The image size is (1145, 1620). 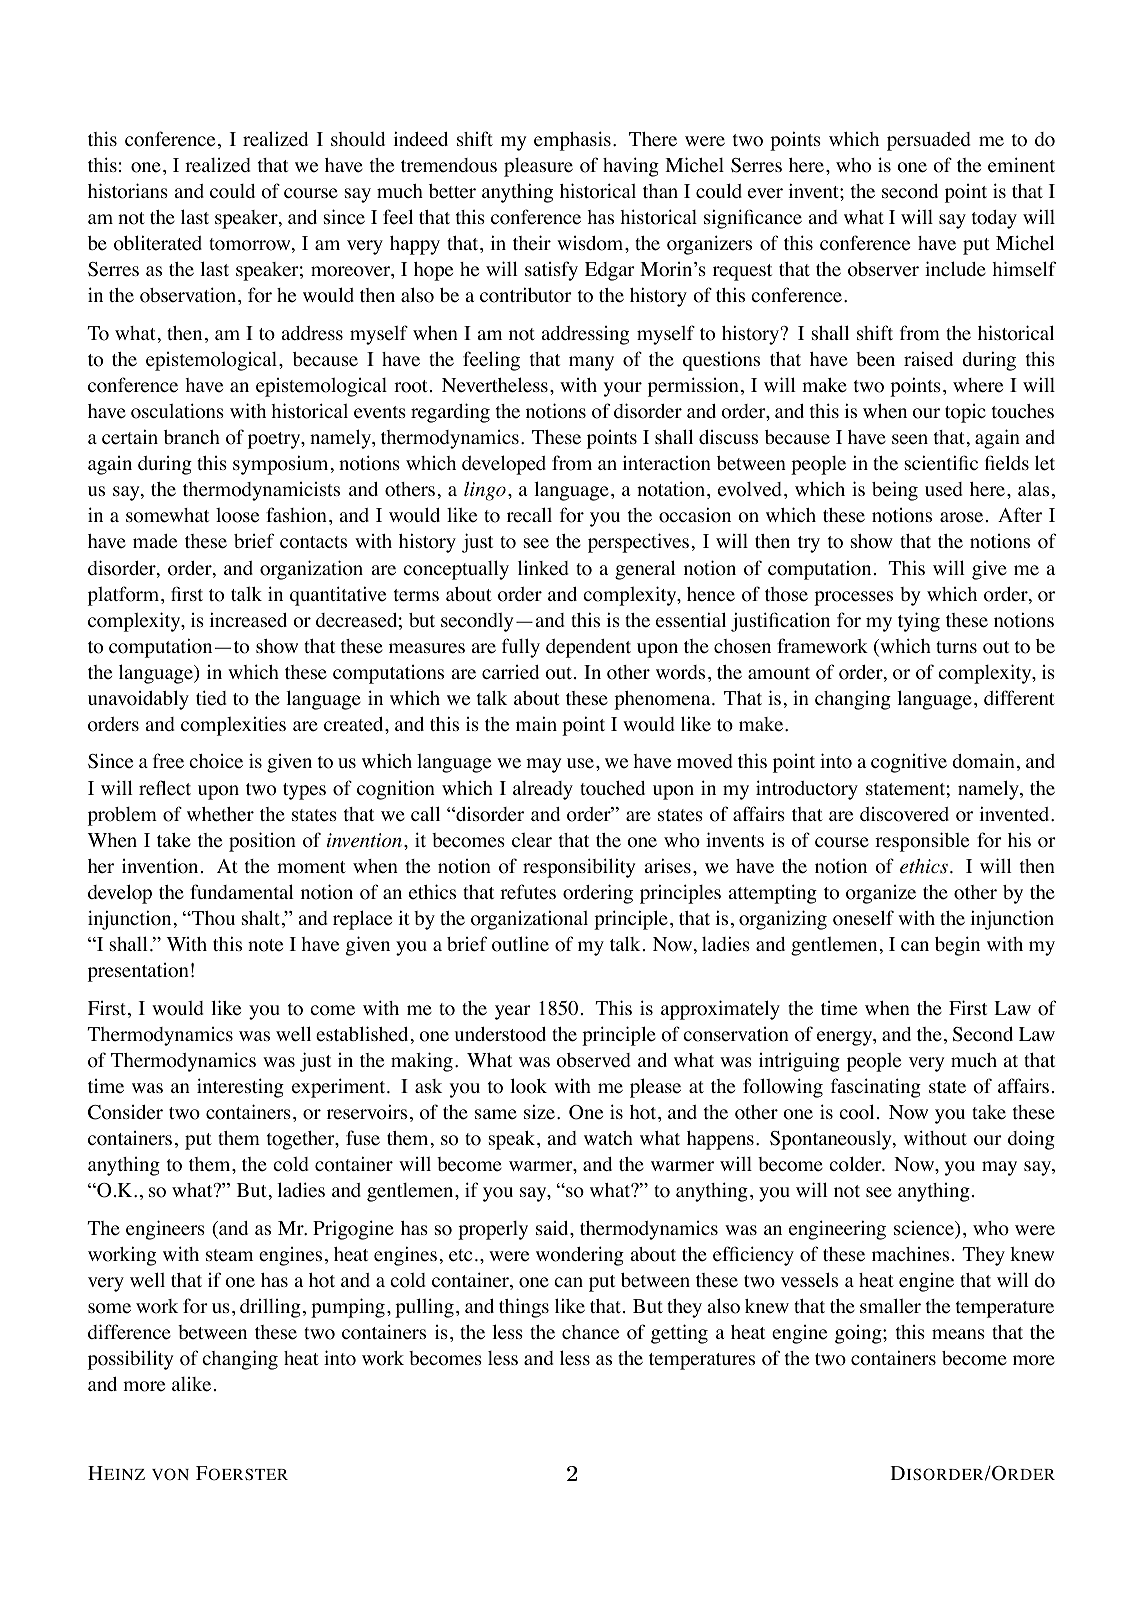 I want to click on VON, so click(x=170, y=1474).
